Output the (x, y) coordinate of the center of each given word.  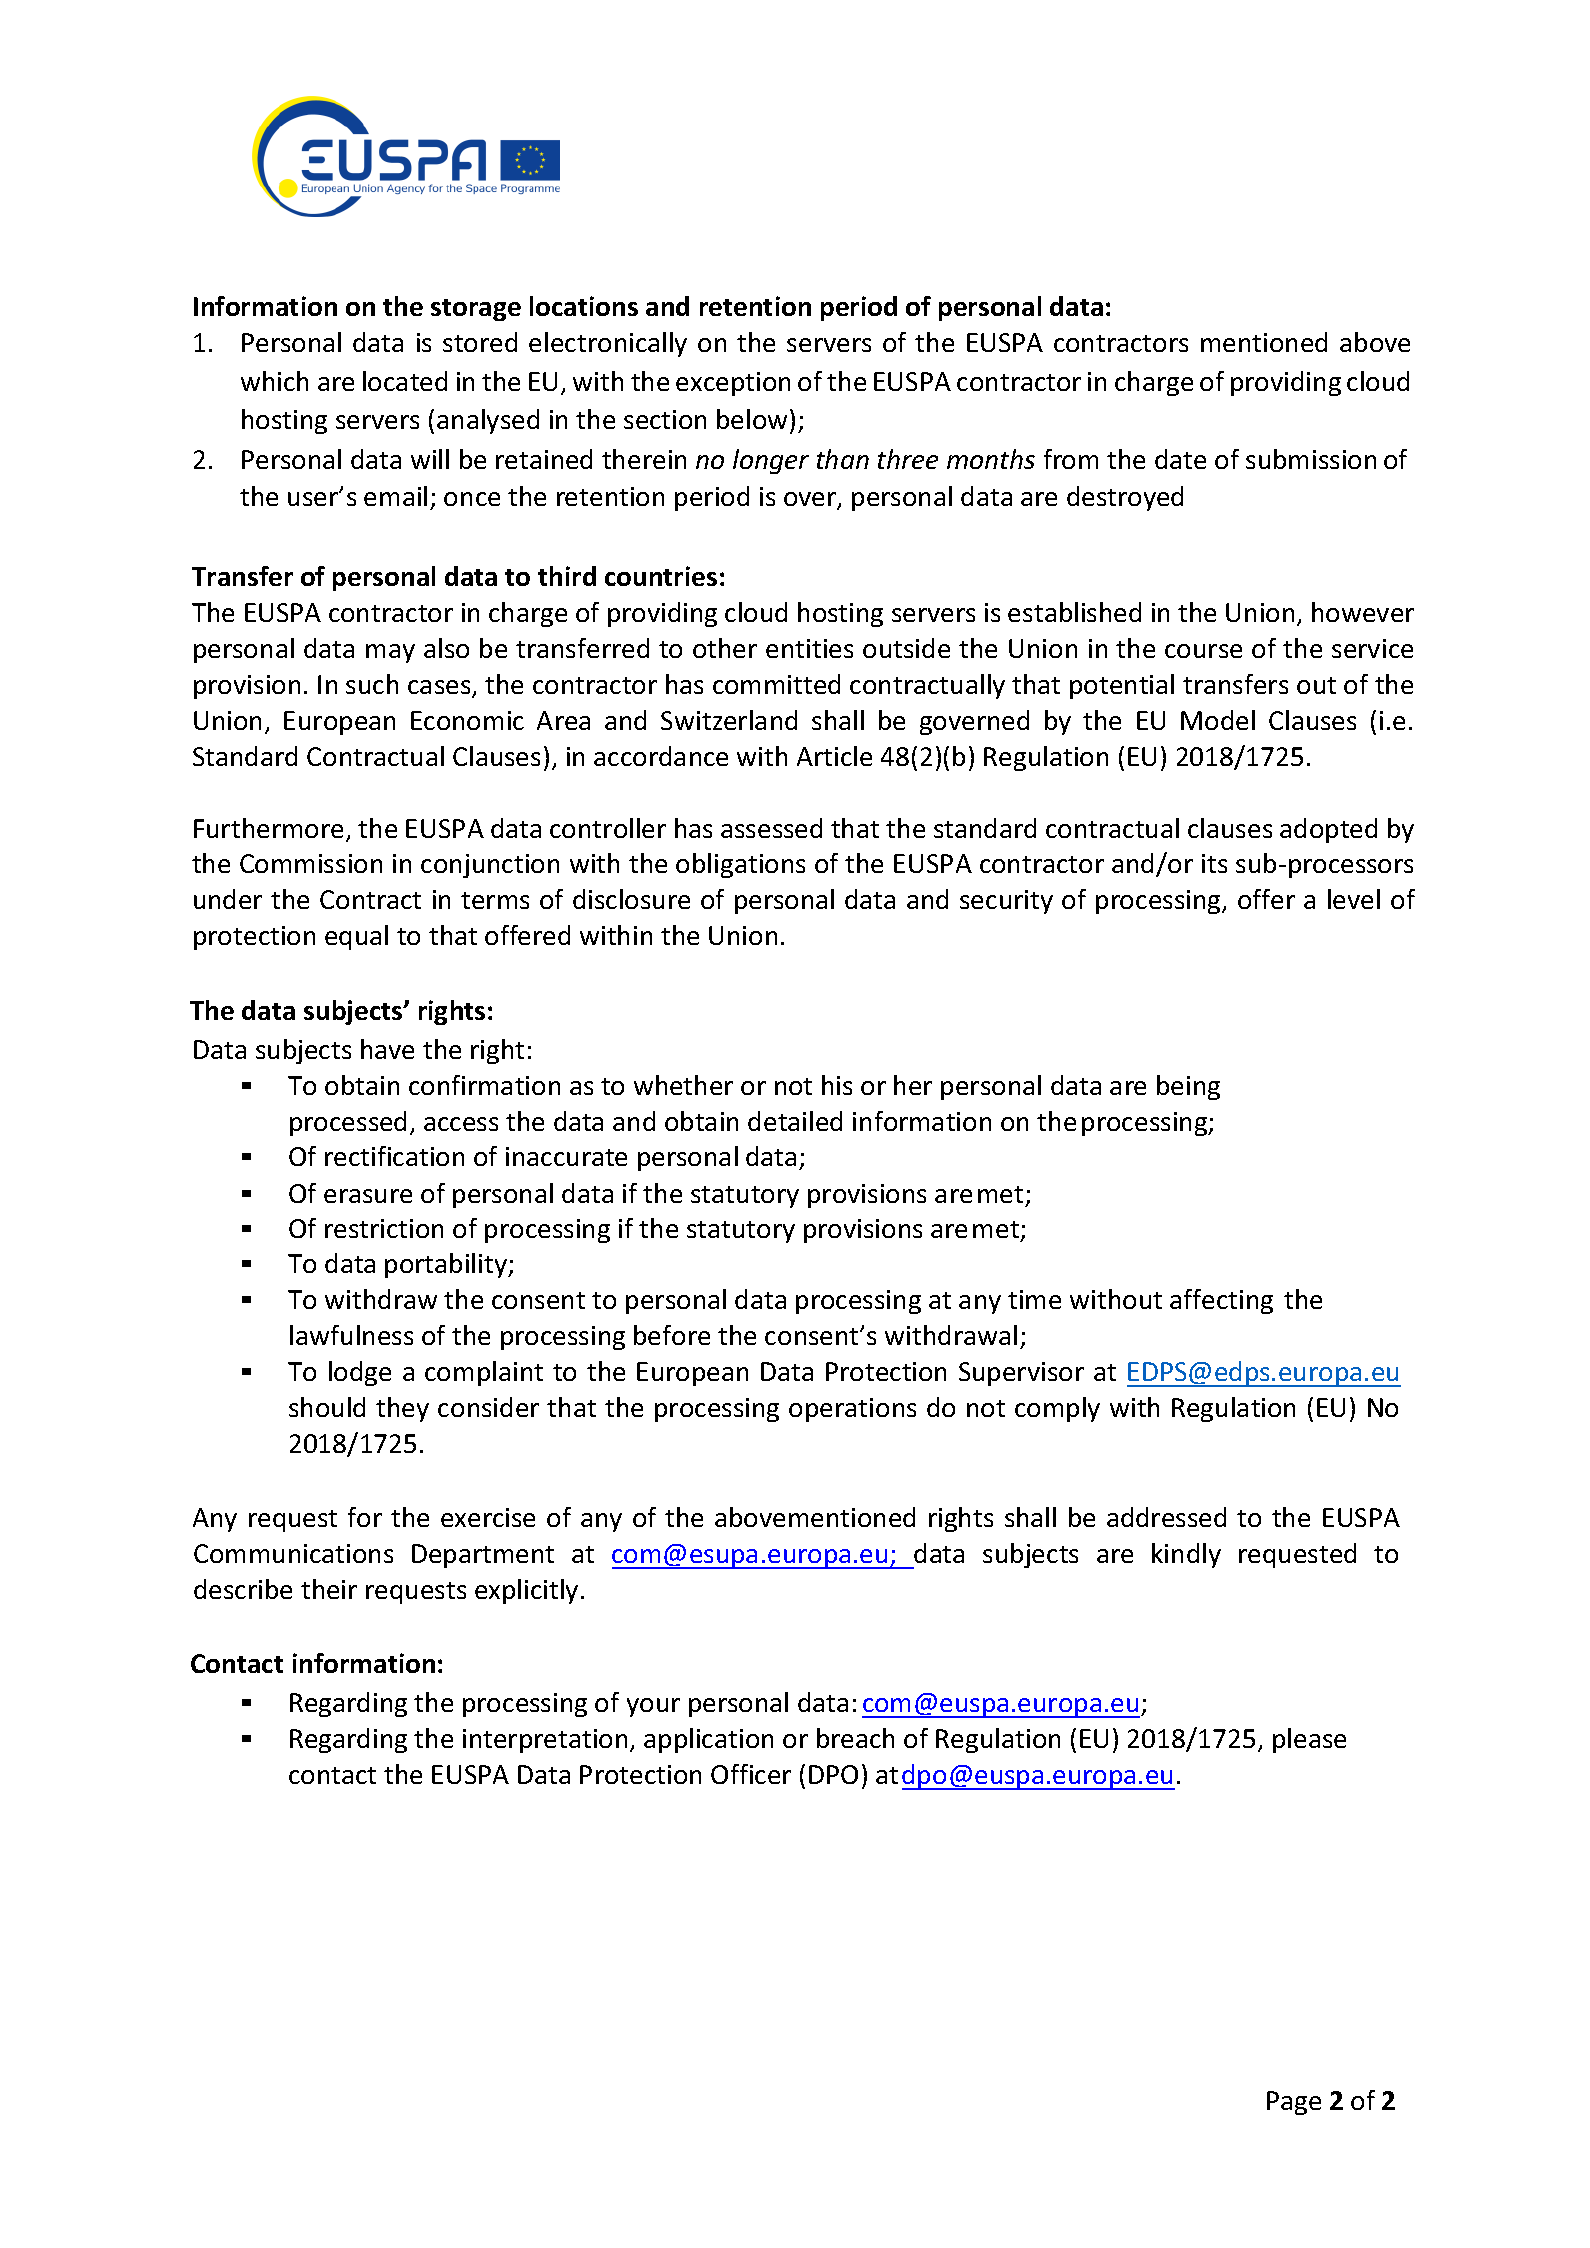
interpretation (545, 1741)
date (1180, 459)
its (1214, 863)
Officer (751, 1774)
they (402, 1409)
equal (356, 937)
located (405, 381)
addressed (1166, 1517)
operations (852, 1410)
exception (733, 384)
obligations (740, 865)
